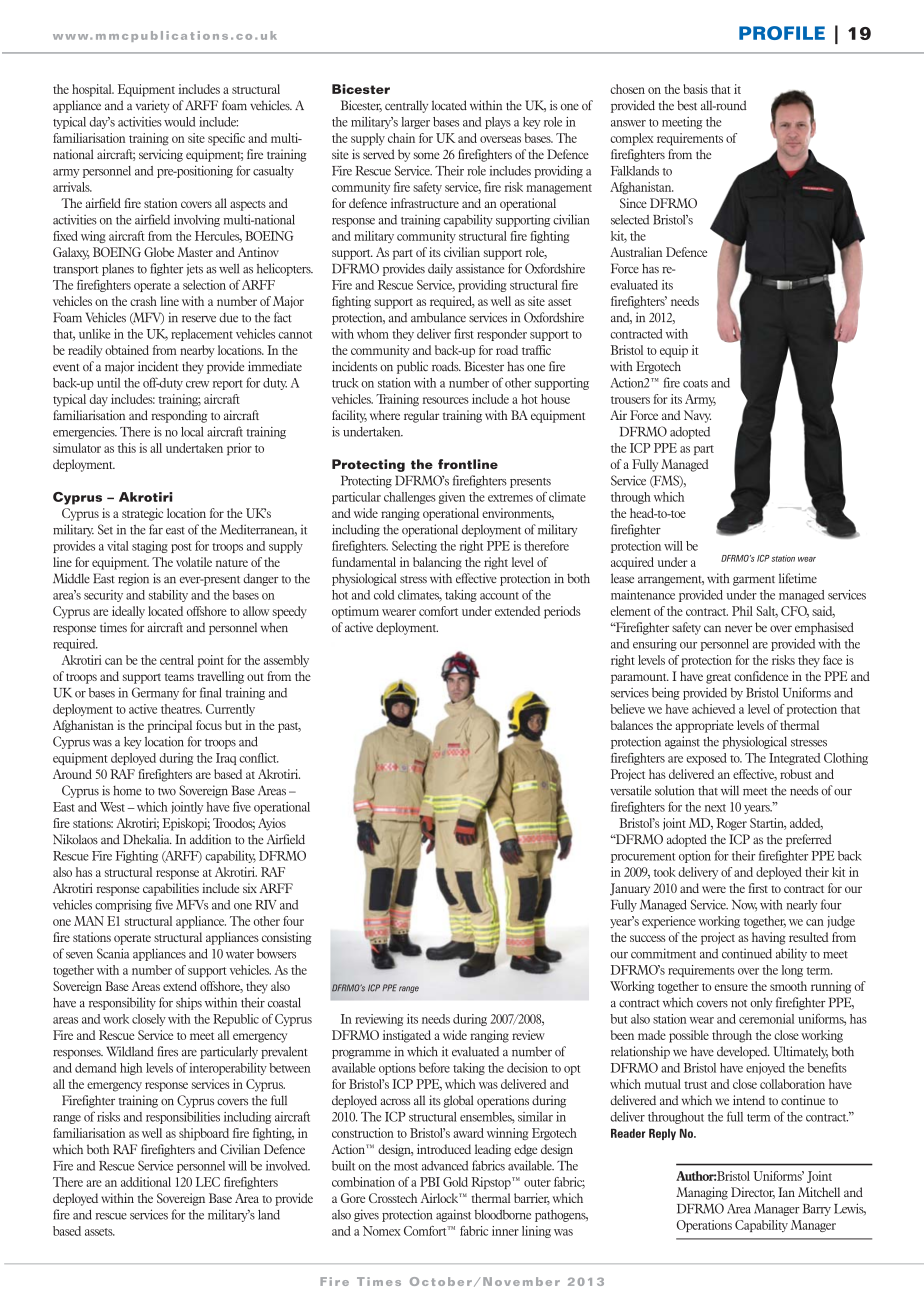 This screenshot has height=1308, width=924. I want to click on Phil, so click(742, 611).
